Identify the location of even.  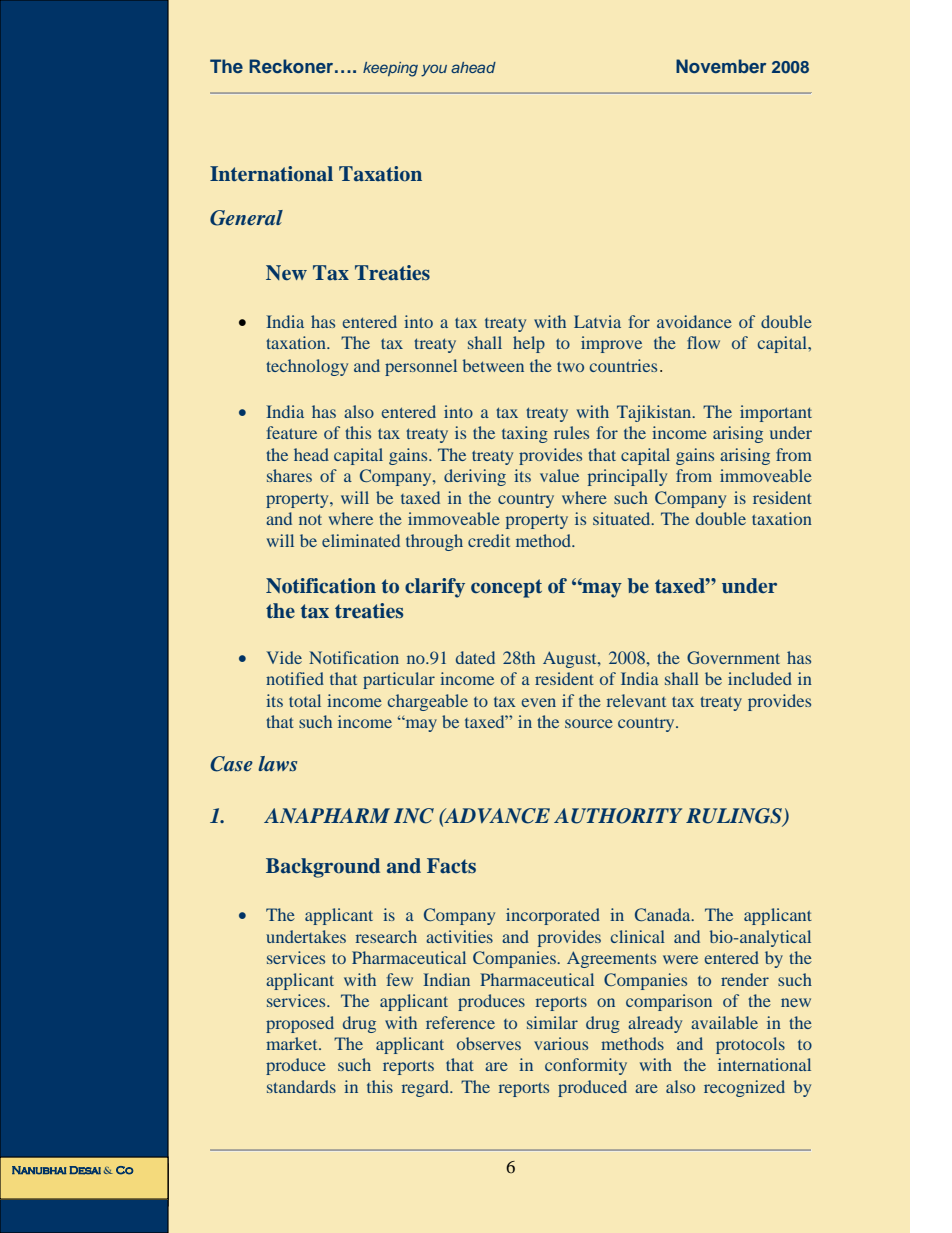
(539, 702).
